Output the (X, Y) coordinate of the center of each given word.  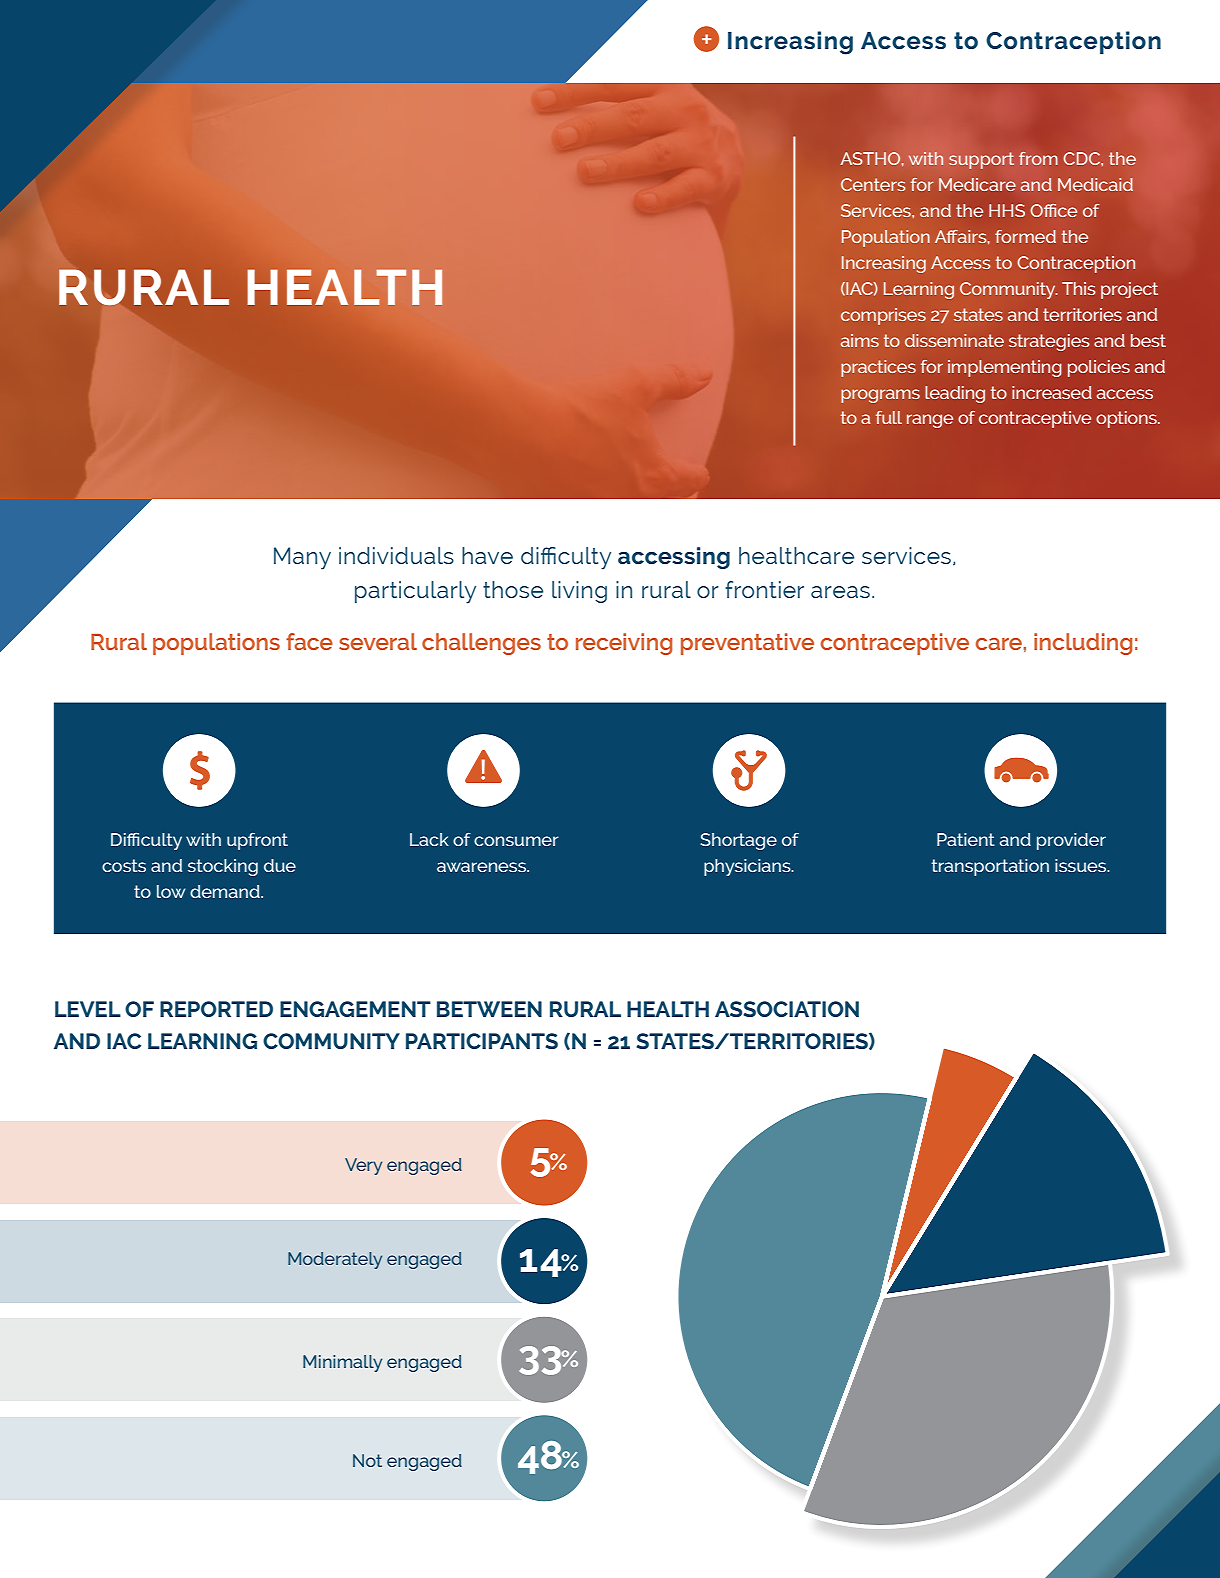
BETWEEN (489, 1009)
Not (367, 1460)
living (579, 592)
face (309, 641)
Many (302, 558)
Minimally (342, 1363)
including (1083, 644)
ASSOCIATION (787, 1009)
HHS (1007, 210)
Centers (873, 184)
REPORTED (216, 1009)
